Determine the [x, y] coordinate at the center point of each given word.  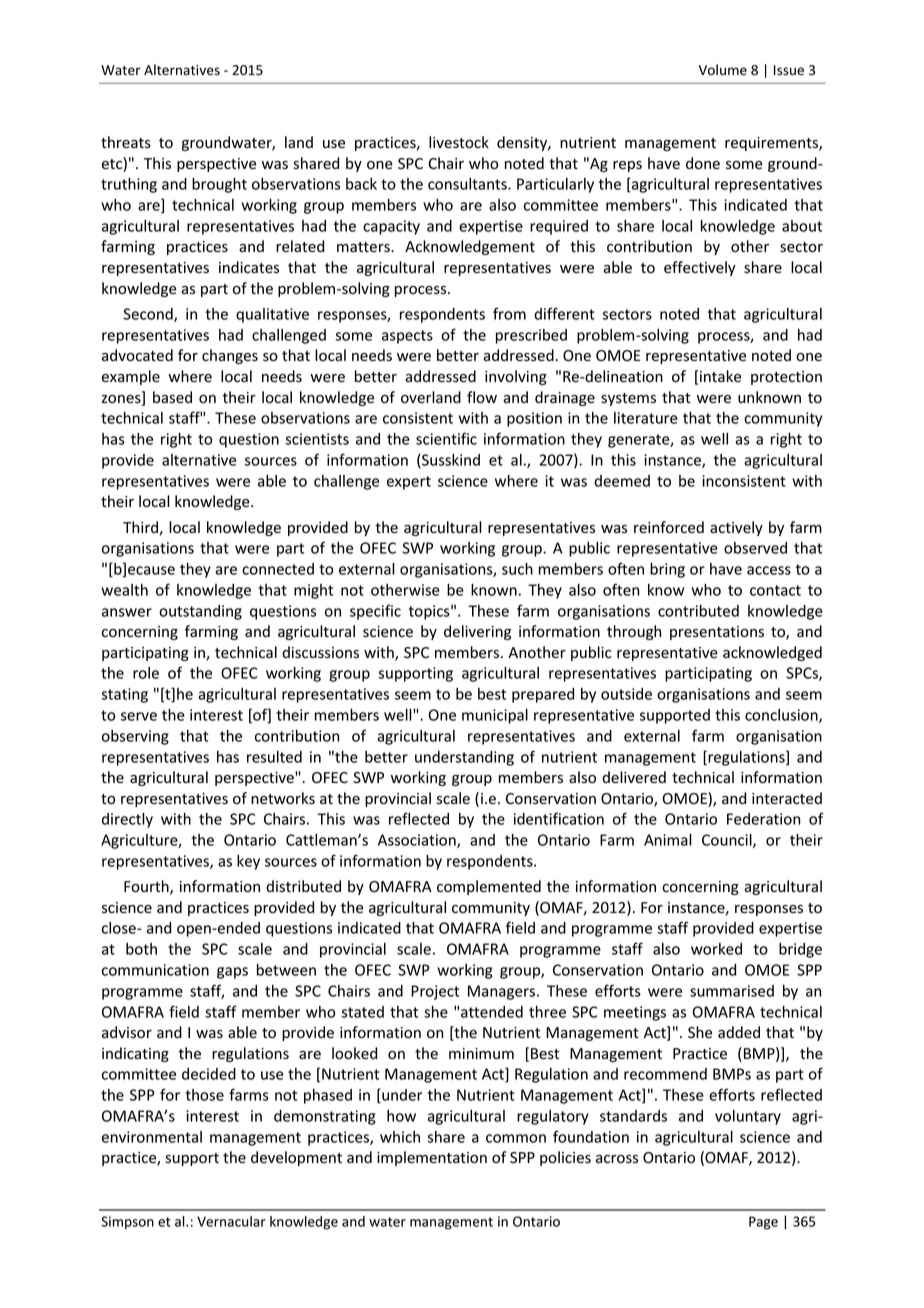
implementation [432, 1158]
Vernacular [231, 1221]
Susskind [450, 461]
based [172, 397]
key [248, 862]
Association [418, 841]
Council [728, 841]
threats [126, 142]
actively [736, 528]
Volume [723, 70]
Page [763, 1223]
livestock [459, 142]
